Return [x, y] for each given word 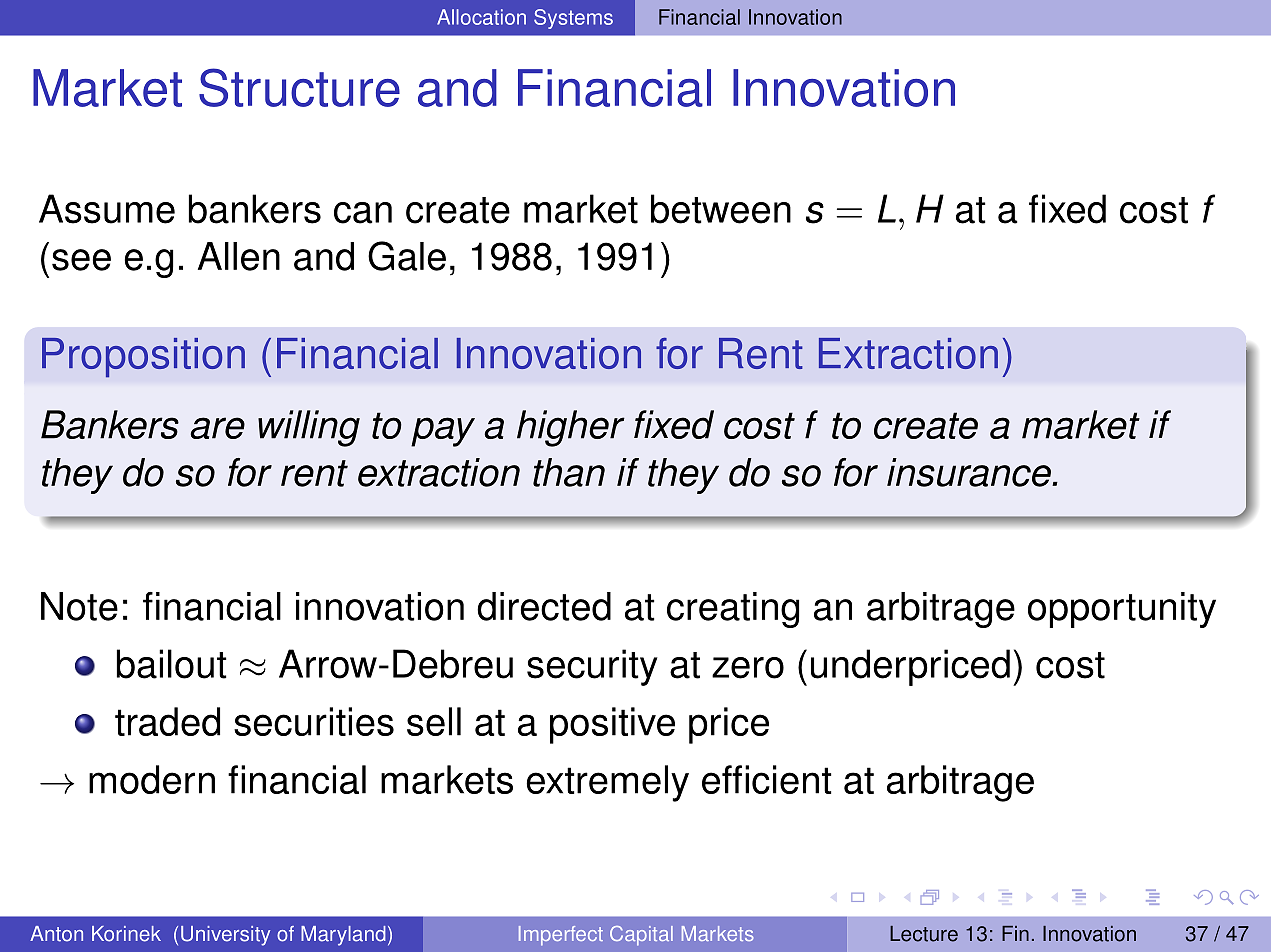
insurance [970, 472]
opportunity [1122, 610]
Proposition [143, 357]
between [721, 209]
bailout [172, 664]
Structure [299, 87]
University [225, 936]
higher [571, 428]
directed [544, 606]
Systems [573, 19]
